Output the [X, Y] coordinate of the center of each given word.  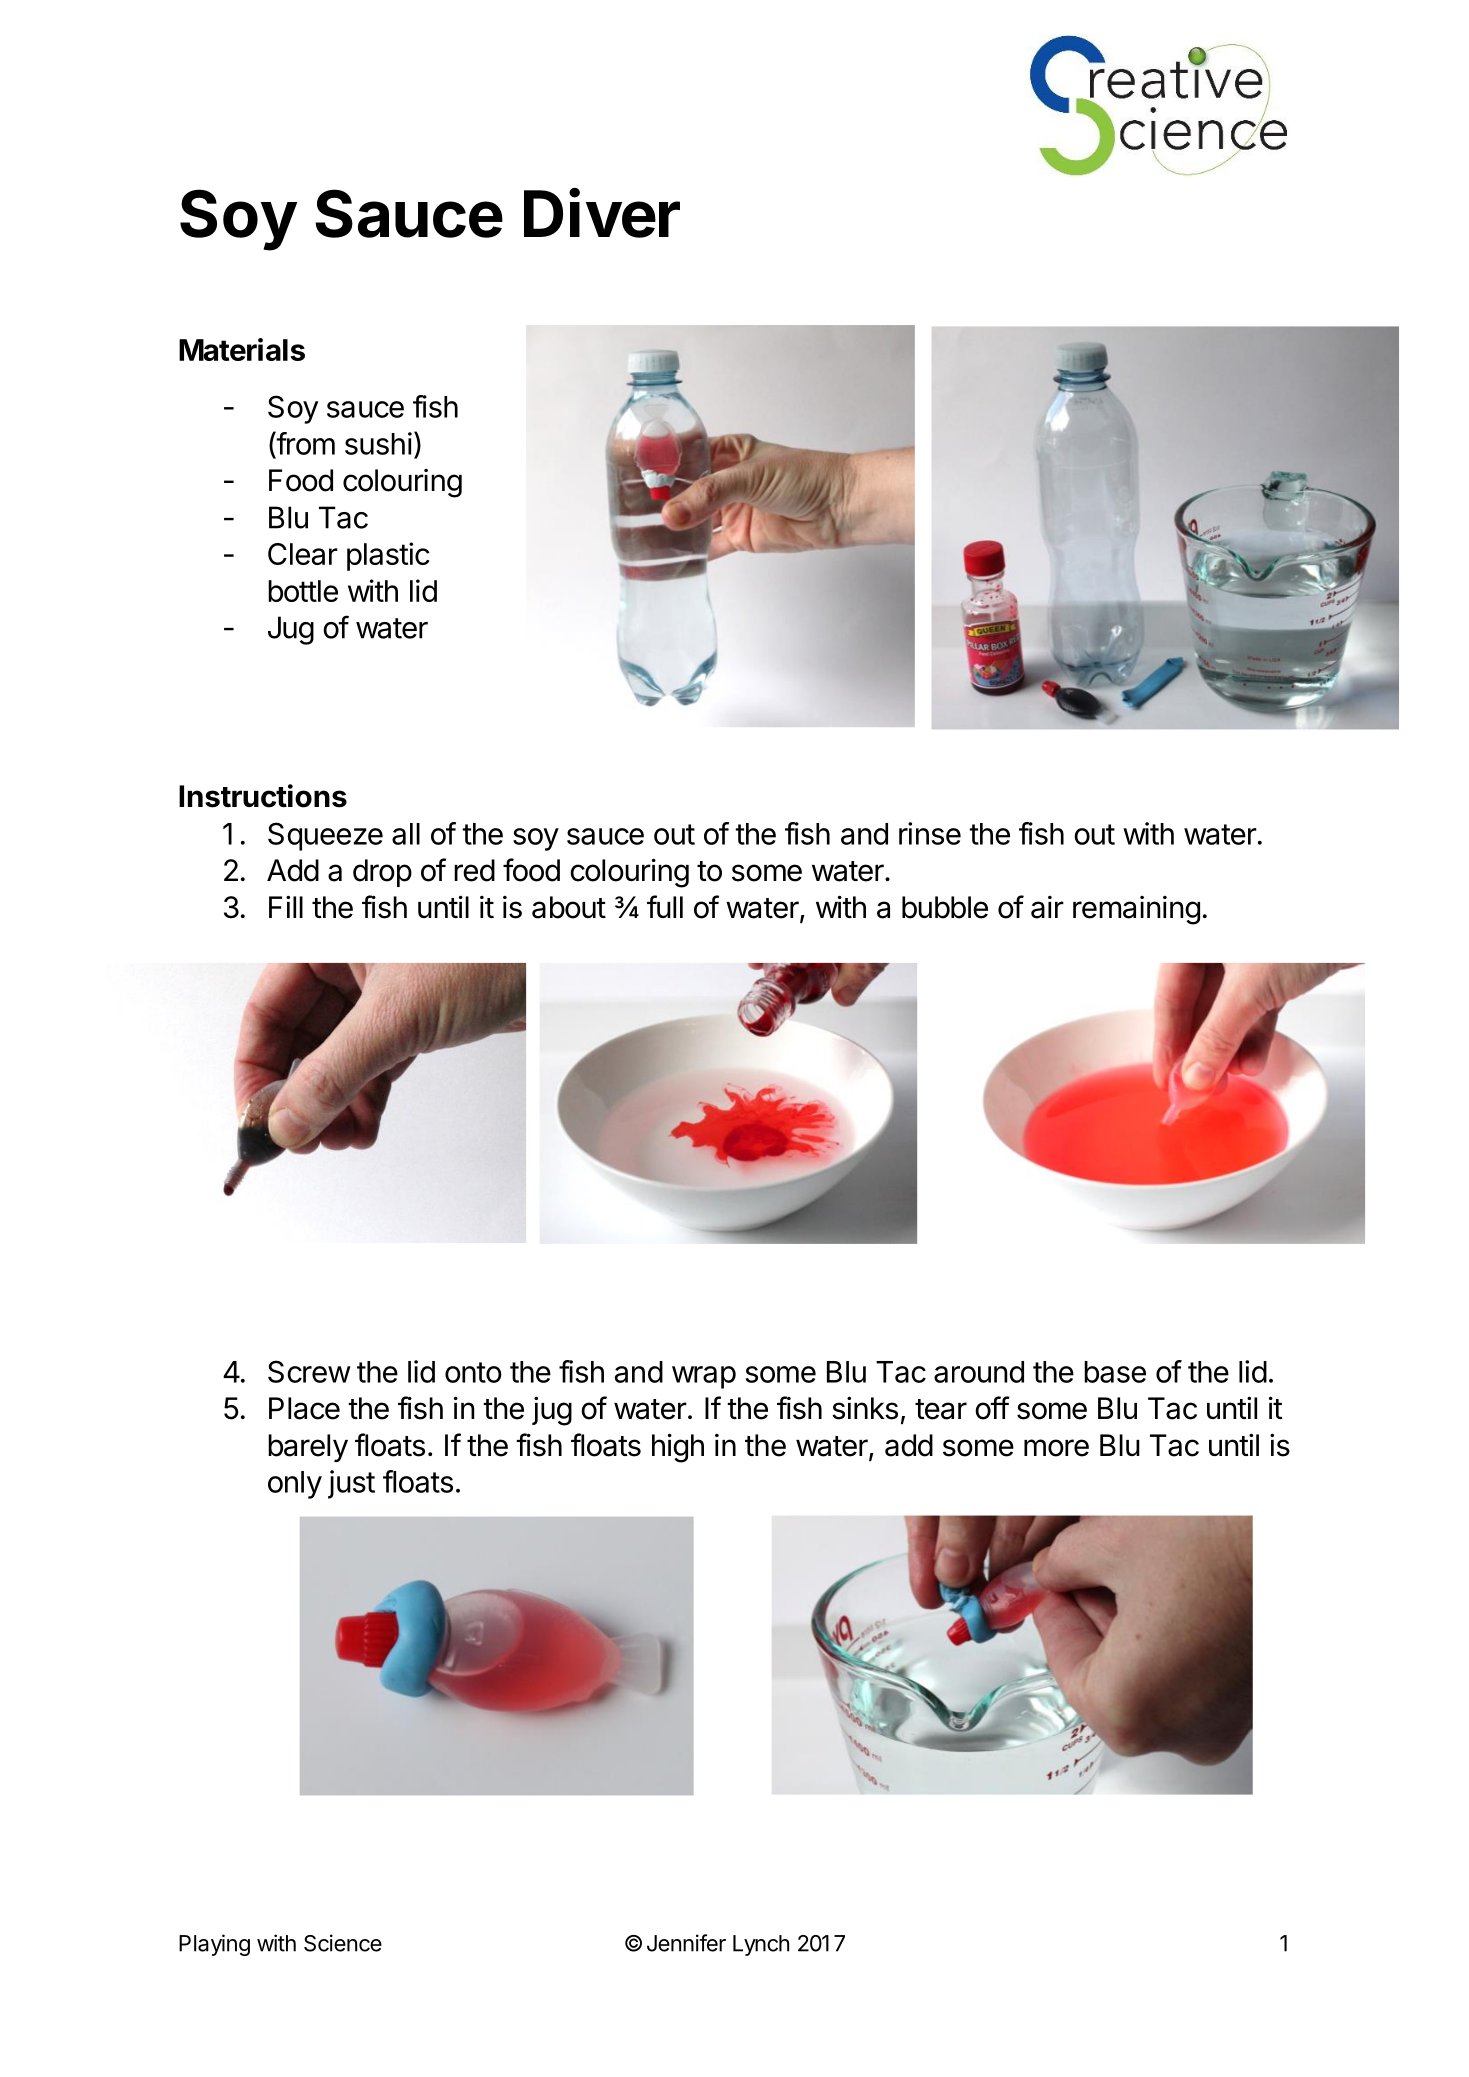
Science [343, 1943]
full [665, 906]
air [1047, 907]
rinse [930, 833]
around [979, 1372]
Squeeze [325, 836]
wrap [704, 1377]
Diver [602, 213]
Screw [309, 1371]
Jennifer [686, 1943]
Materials [242, 349]
